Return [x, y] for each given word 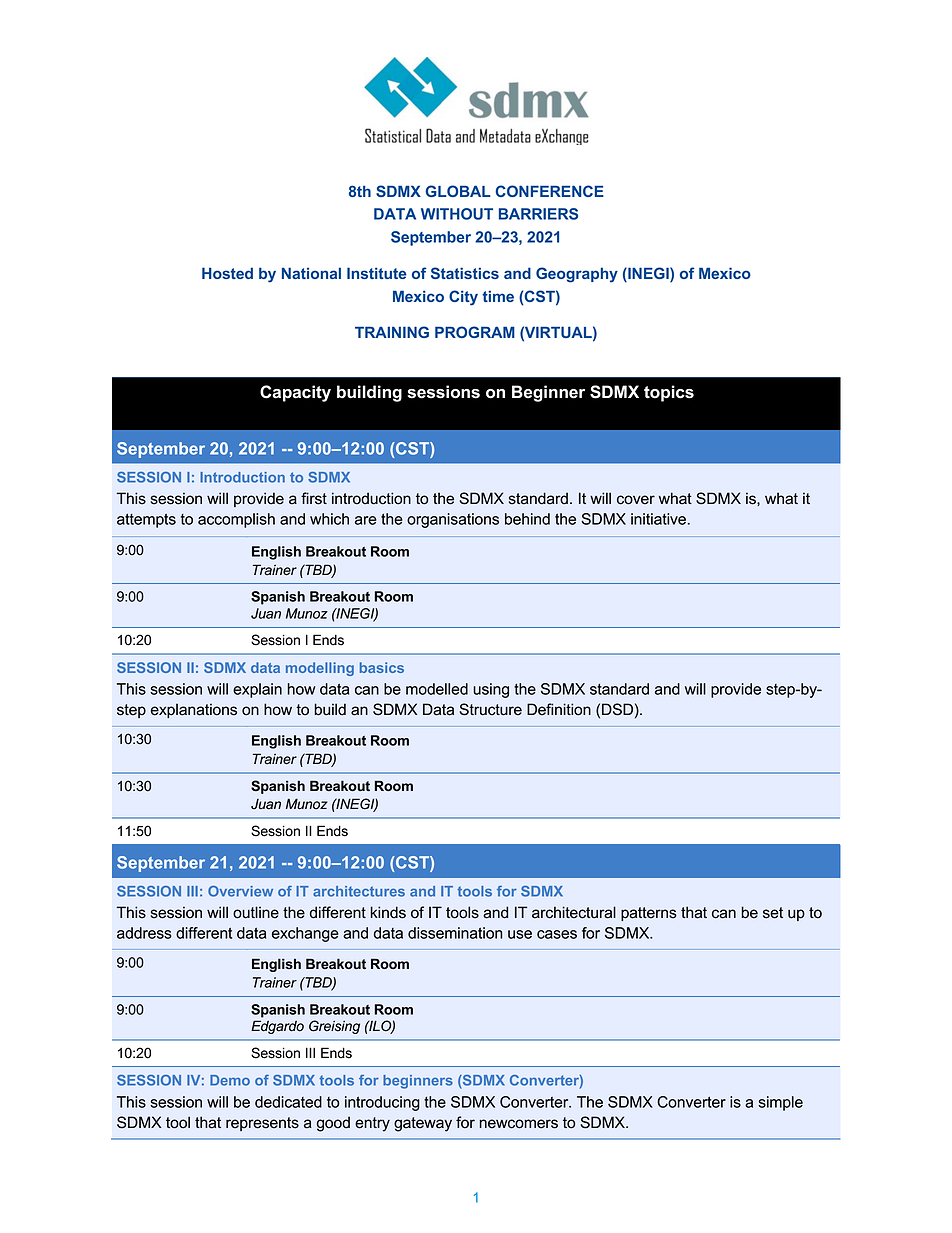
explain [257, 690]
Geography [577, 275]
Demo [230, 1080]
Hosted [227, 273]
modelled [437, 689]
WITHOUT [457, 214]
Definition [559, 709]
